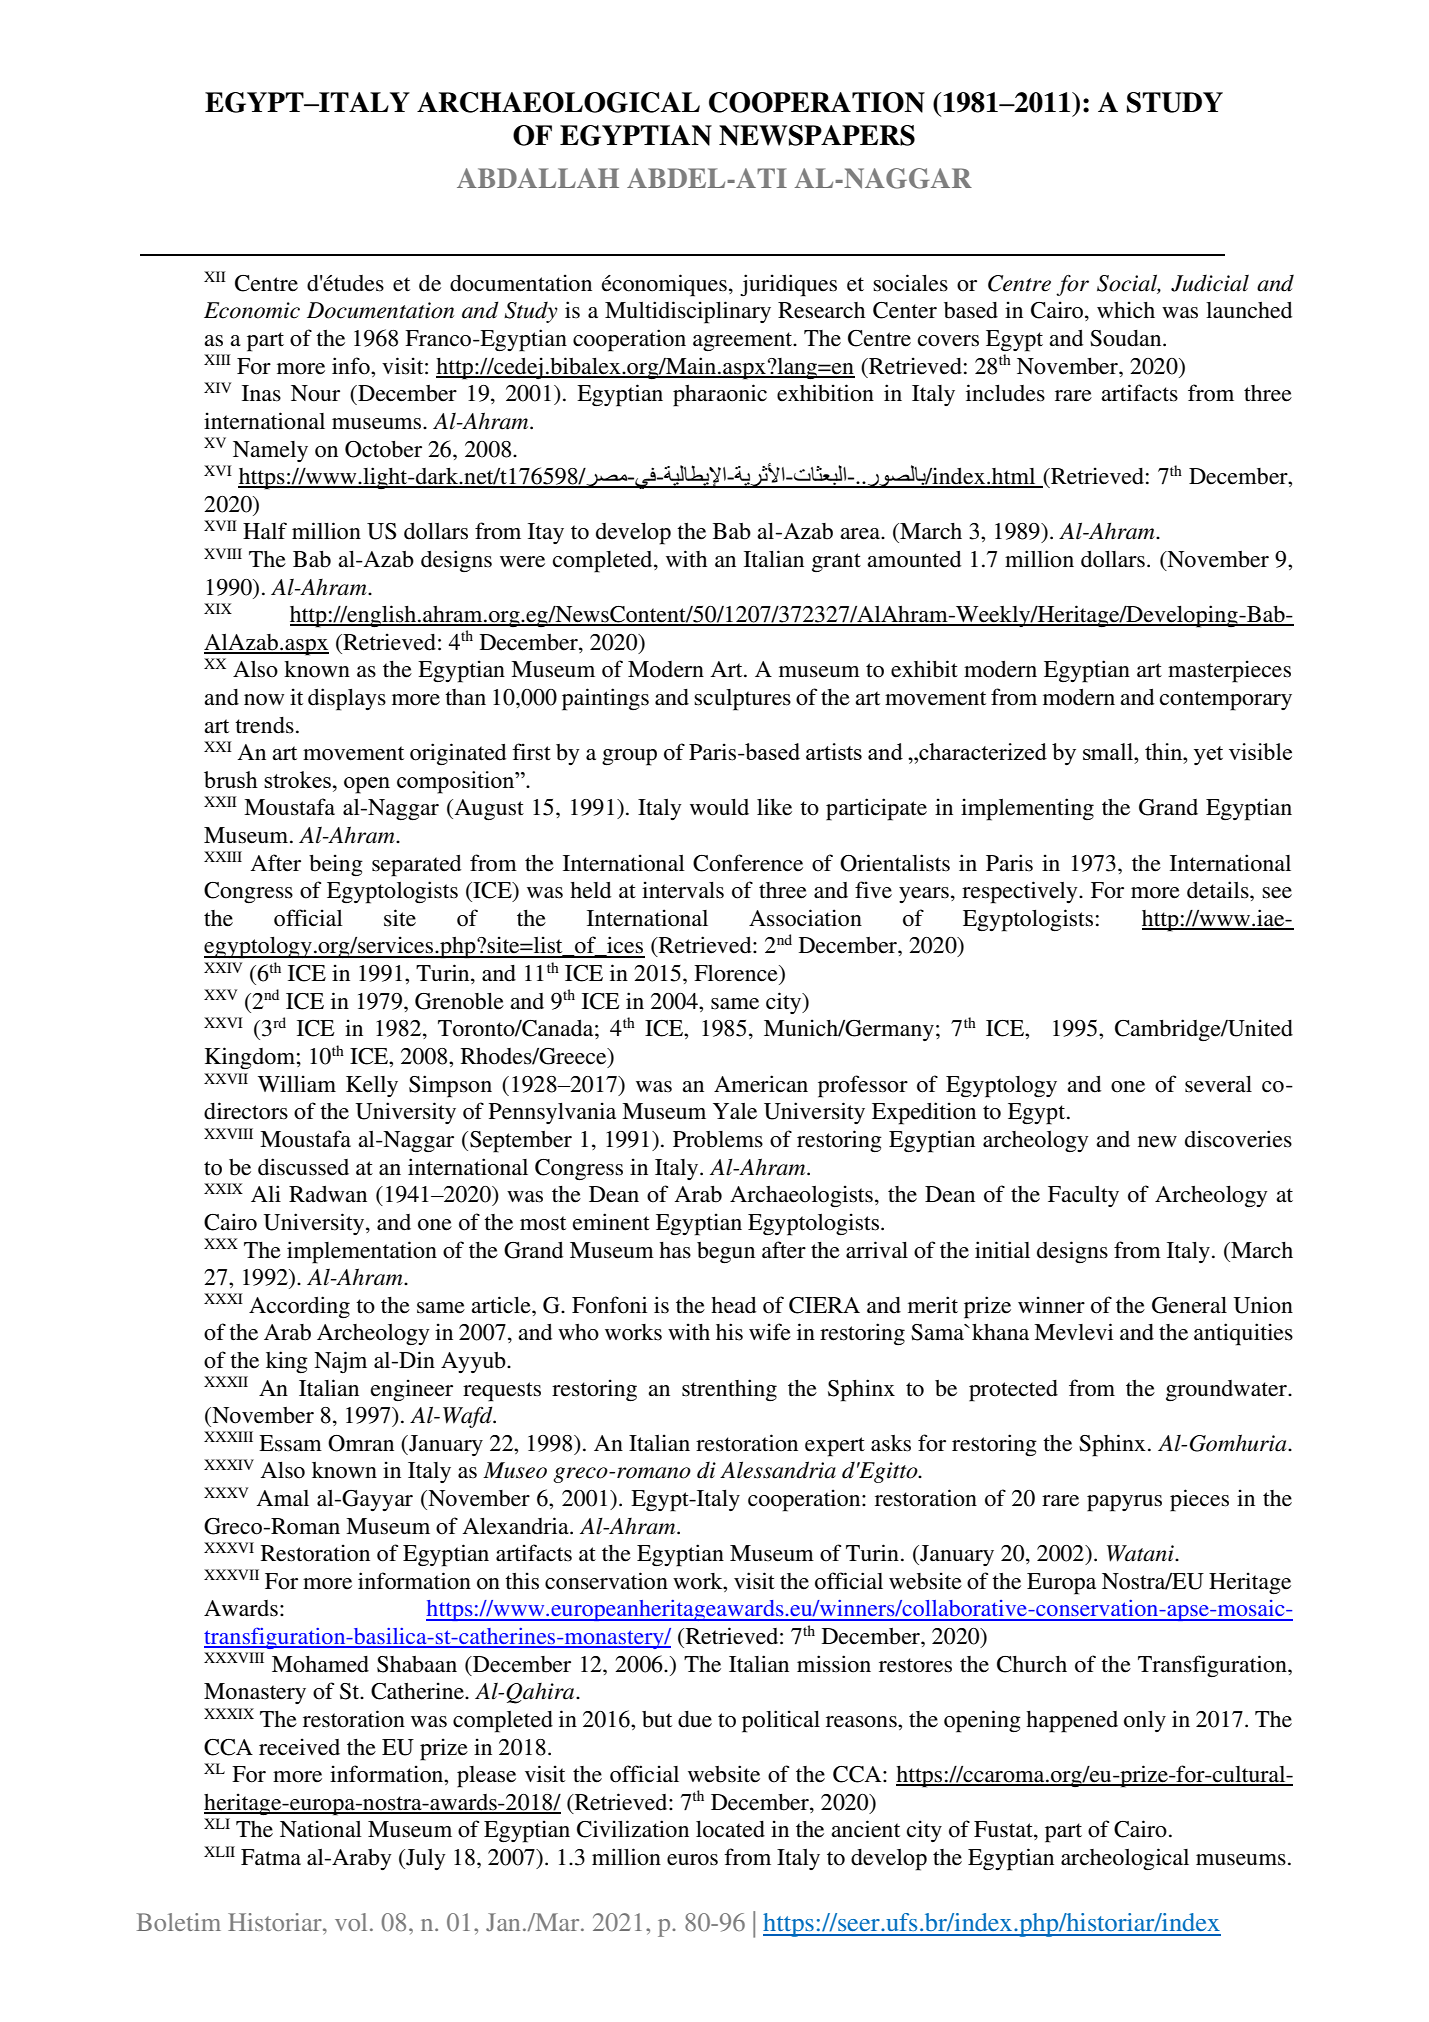 This screenshot has width=1429, height=2022. Describe the element at coordinates (283, 1498) in the screenshot. I see `Amal` at that location.
